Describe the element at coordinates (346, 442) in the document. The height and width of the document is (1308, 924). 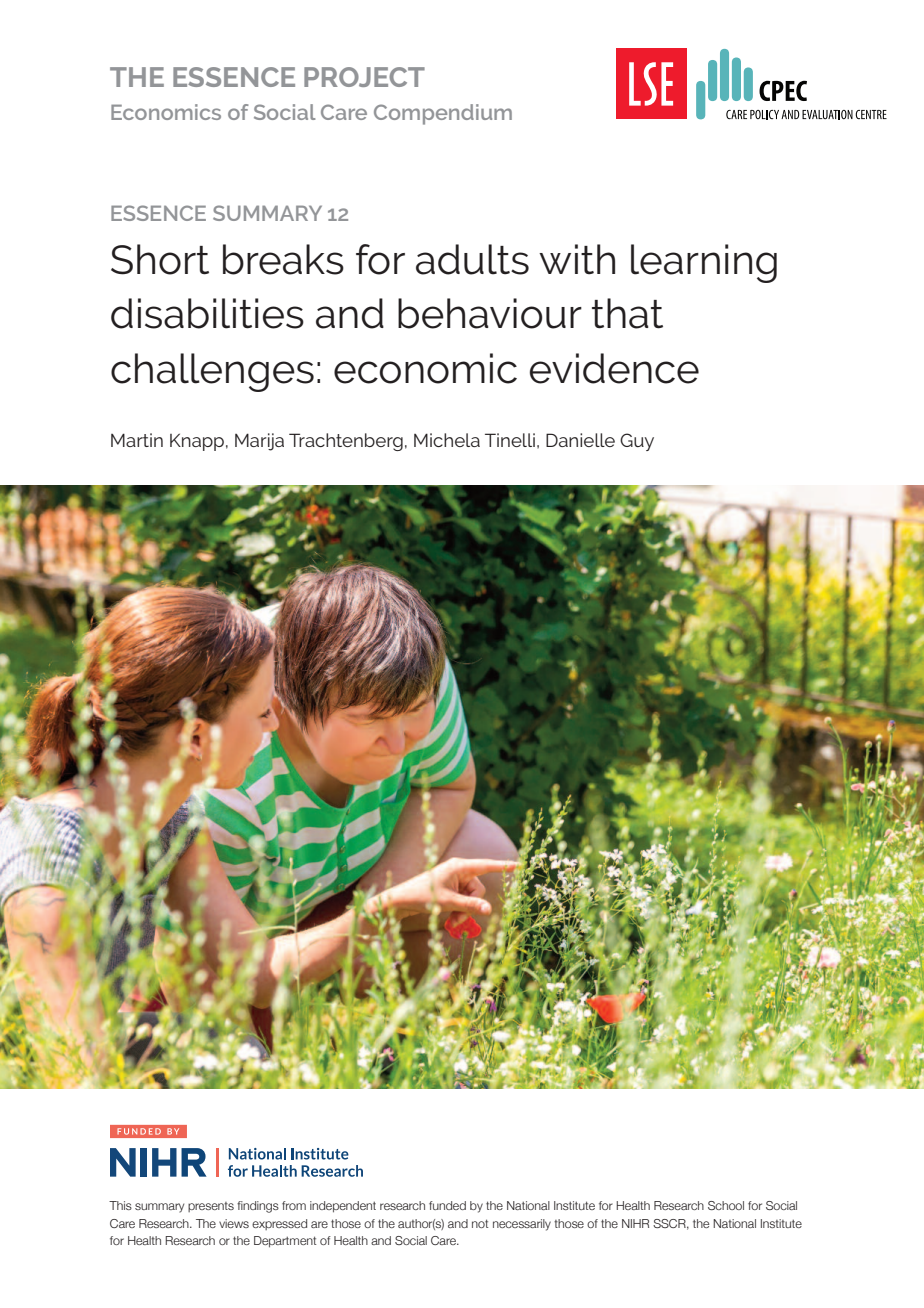
I see `Trachtenberg` at that location.
